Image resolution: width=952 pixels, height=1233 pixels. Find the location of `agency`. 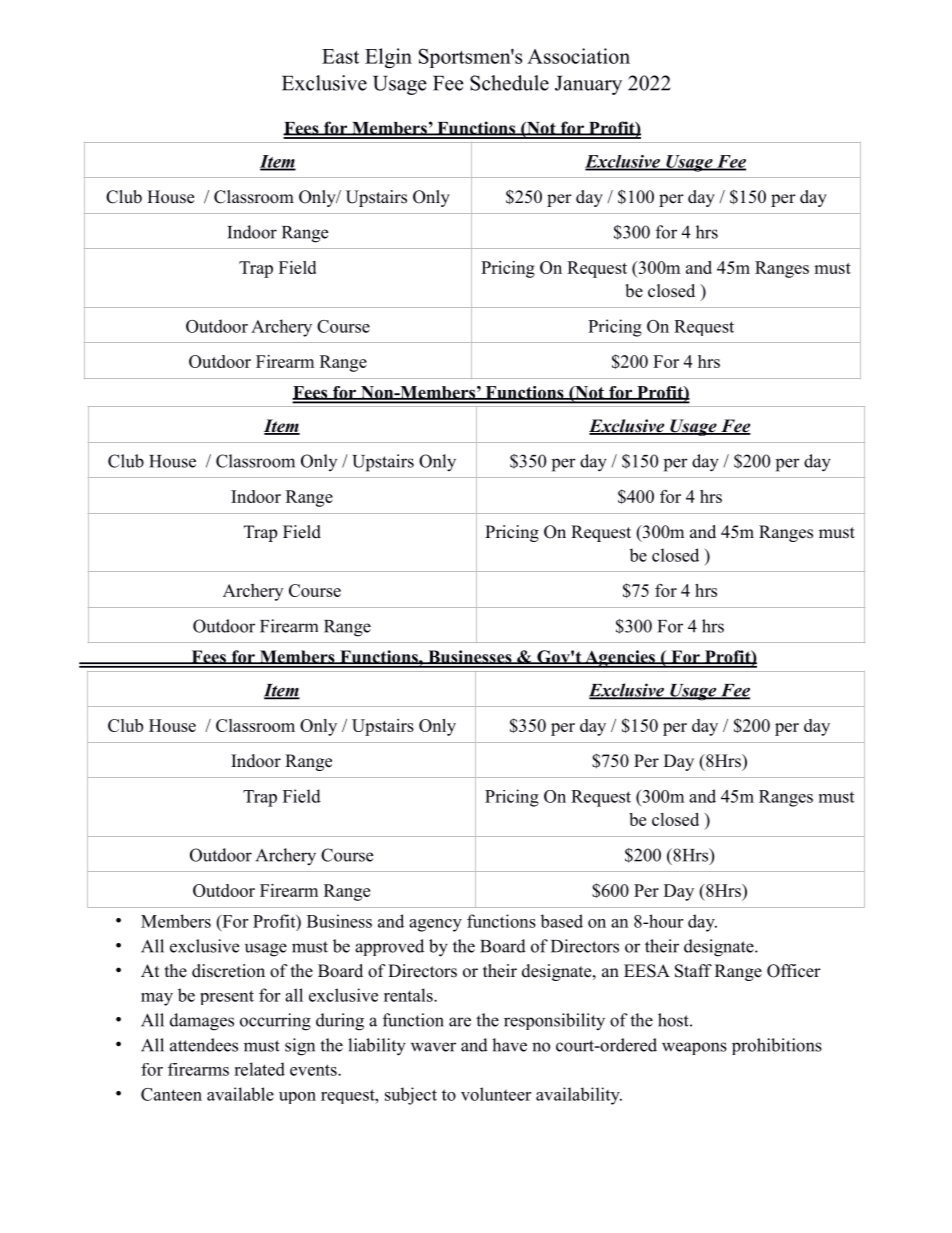

agency is located at coordinates (435, 925).
